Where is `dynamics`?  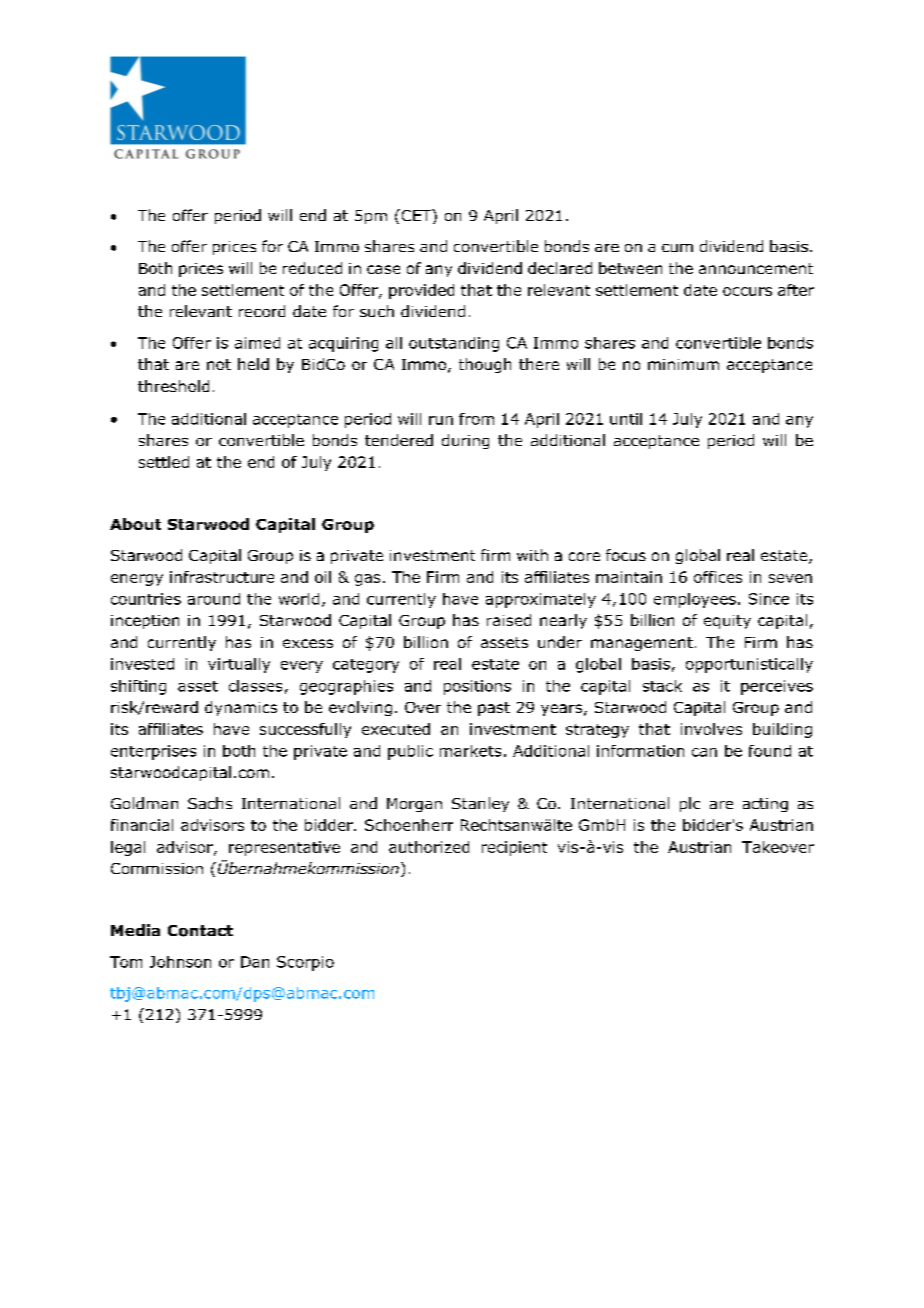 dynamics is located at coordinates (241, 708).
